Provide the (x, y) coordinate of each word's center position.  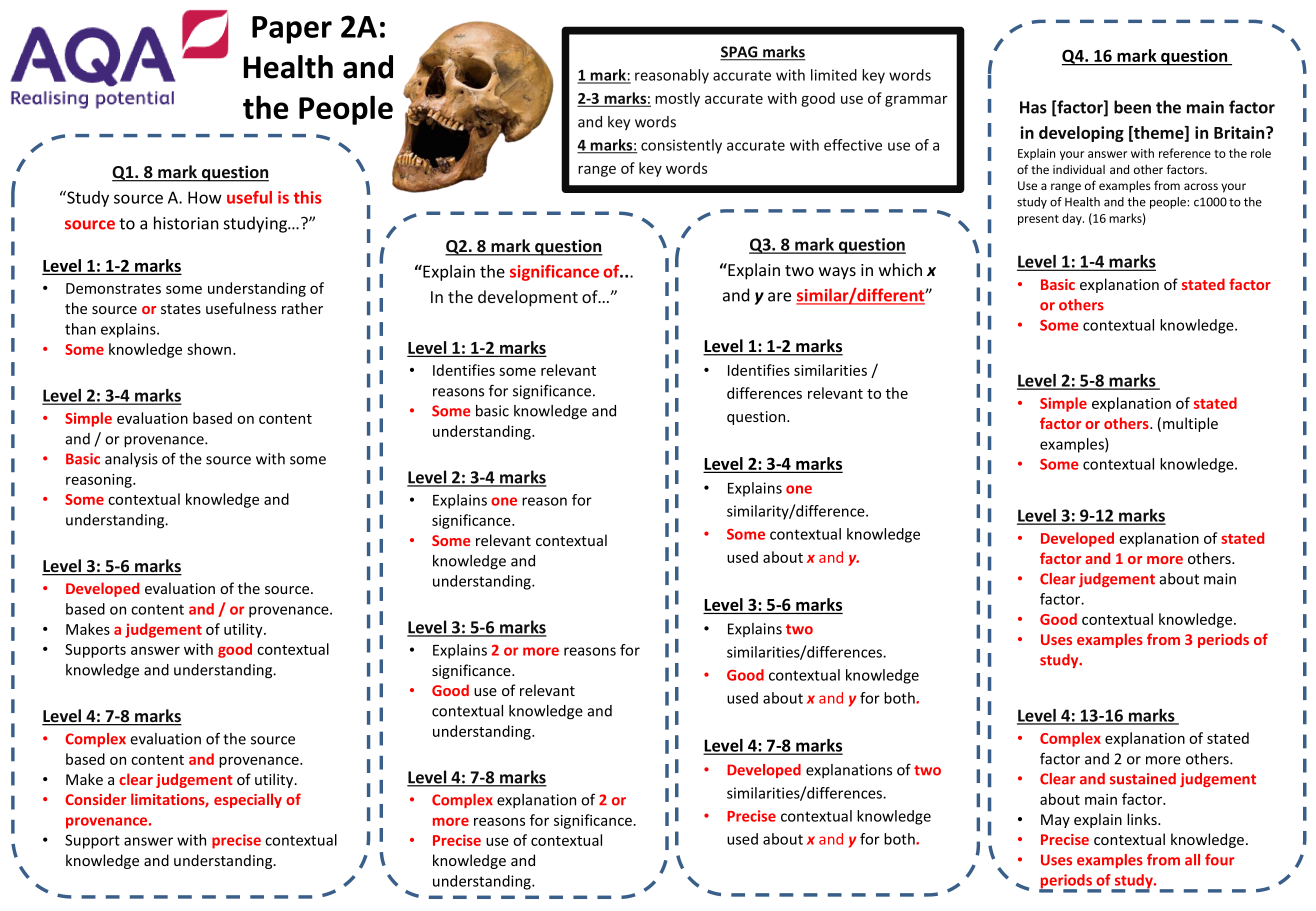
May (1055, 821)
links (1143, 819)
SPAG (740, 53)
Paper (292, 30)
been (1132, 107)
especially (248, 800)
